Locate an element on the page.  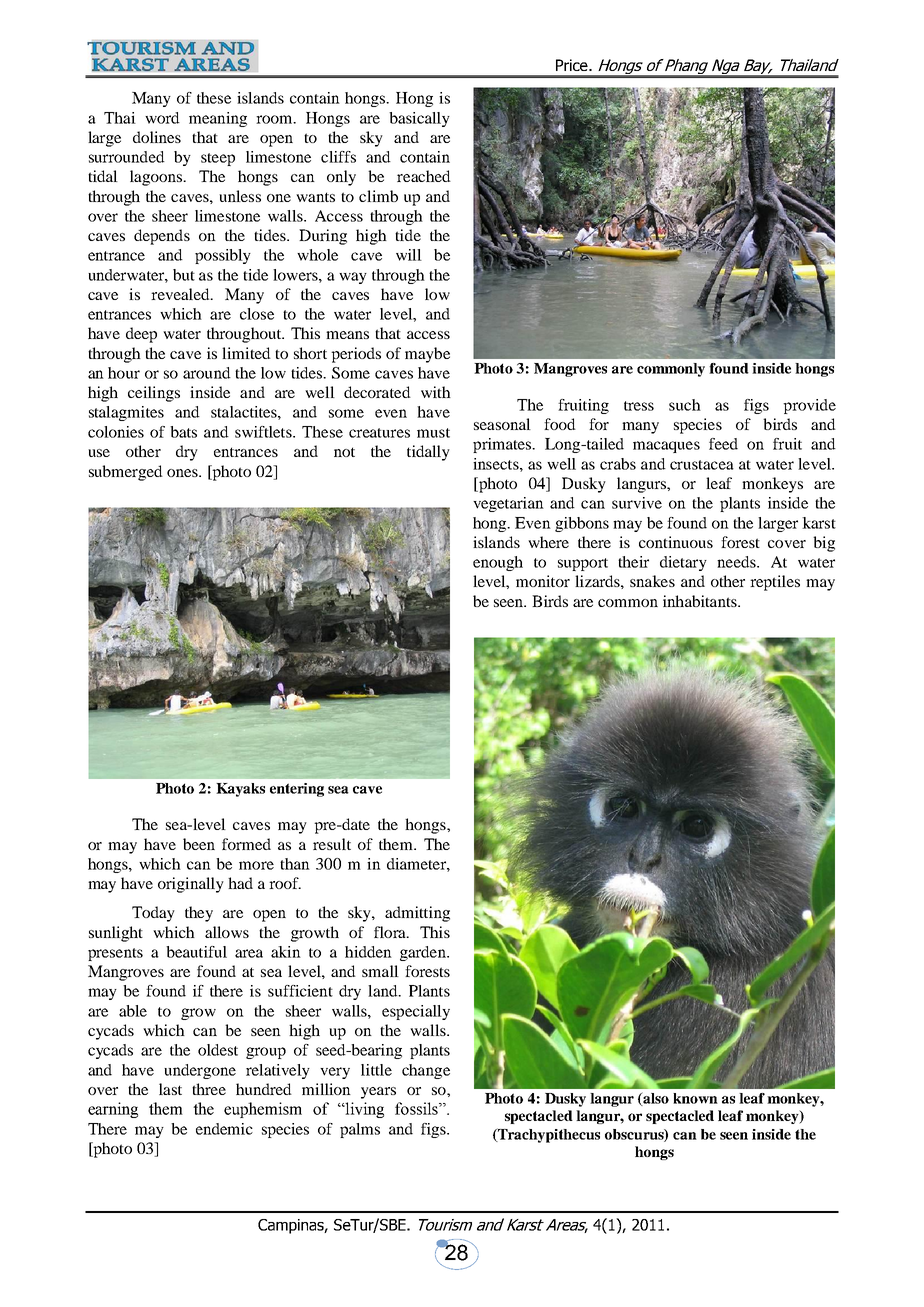
Price is located at coordinates (573, 65).
